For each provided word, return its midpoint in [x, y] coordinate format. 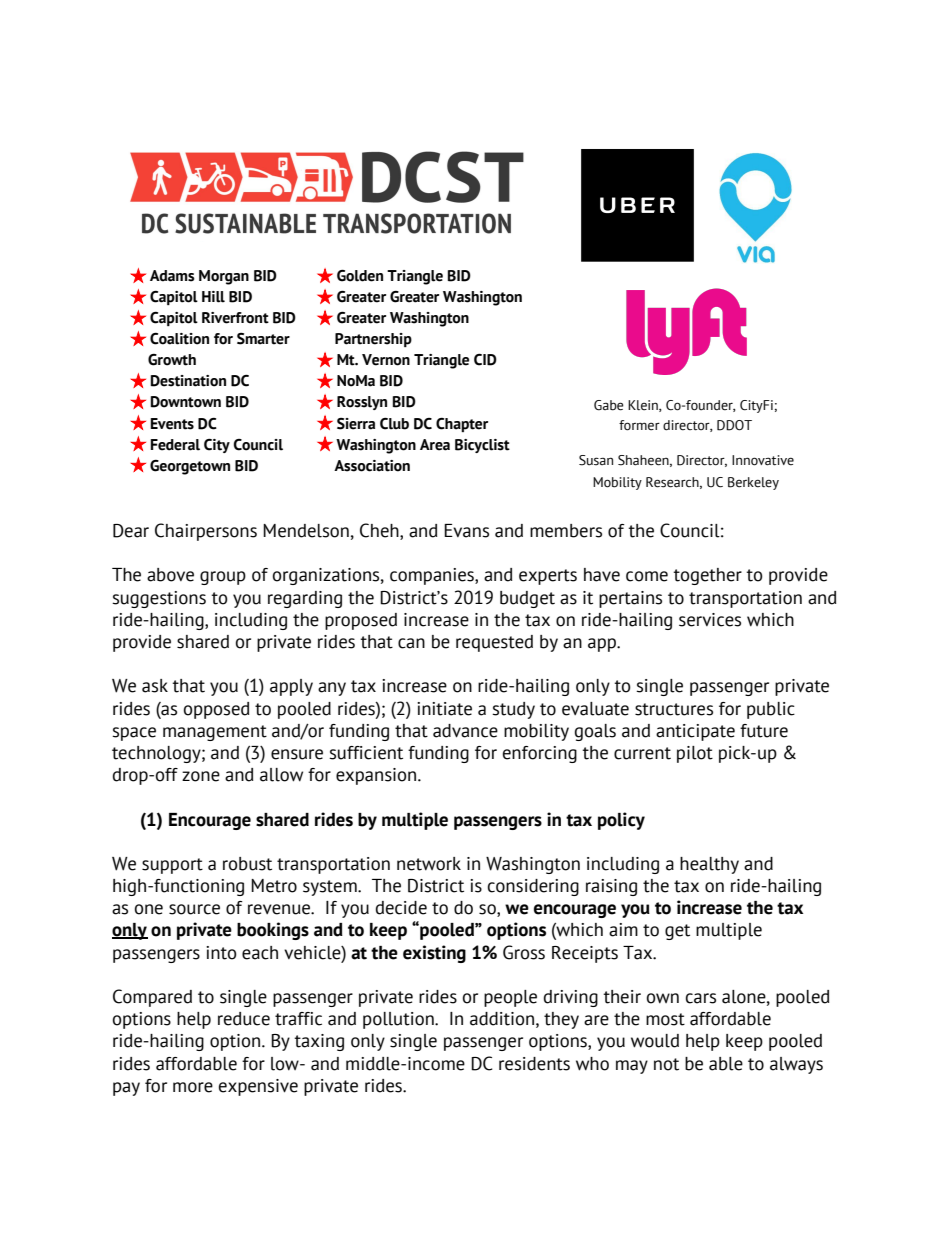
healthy [709, 865]
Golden [360, 276]
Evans [466, 531]
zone [201, 776]
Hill [213, 297]
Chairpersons [206, 532]
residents [534, 1064]
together [707, 576]
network [429, 864]
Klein [644, 406]
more [193, 1087]
